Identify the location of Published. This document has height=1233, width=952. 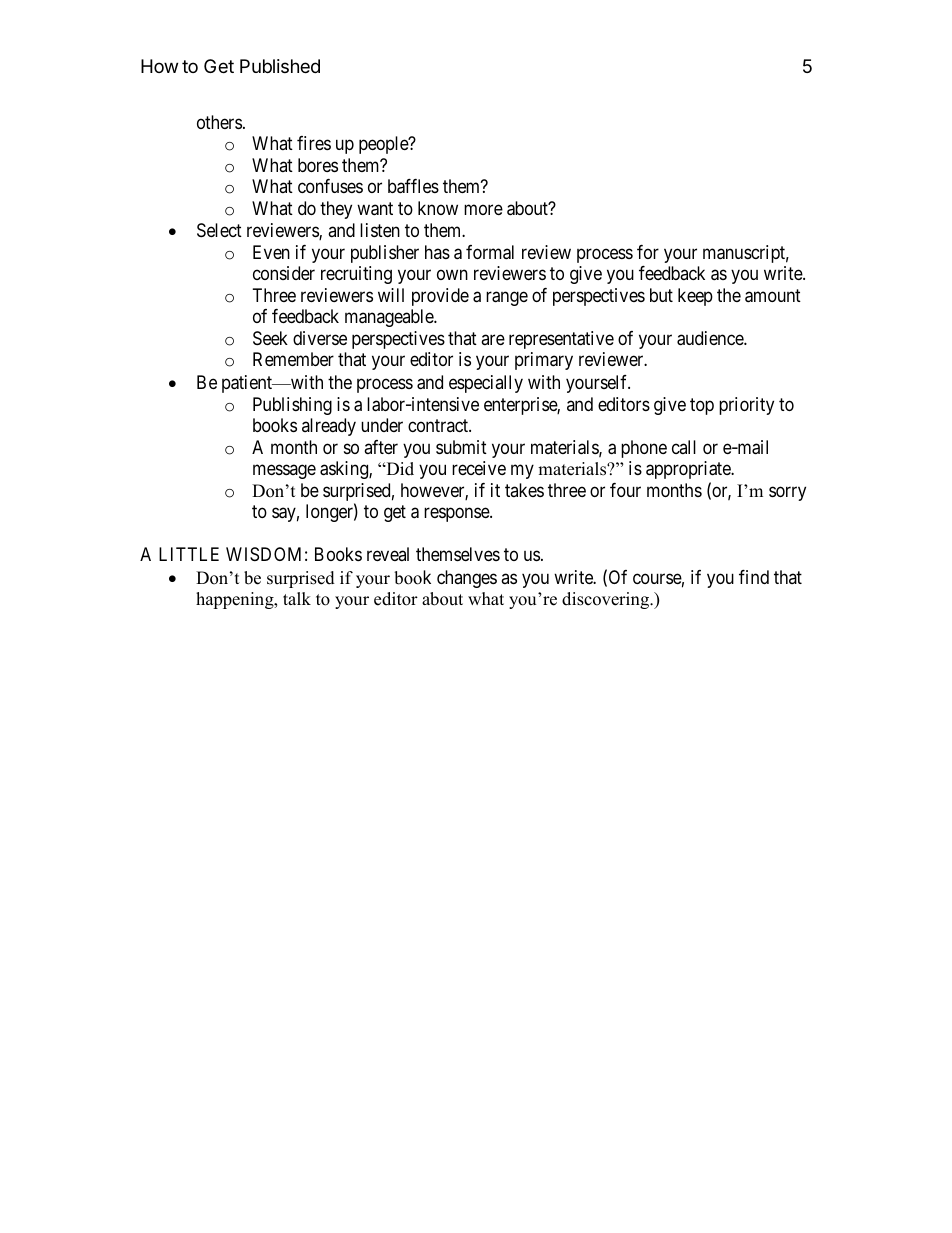
(280, 66).
